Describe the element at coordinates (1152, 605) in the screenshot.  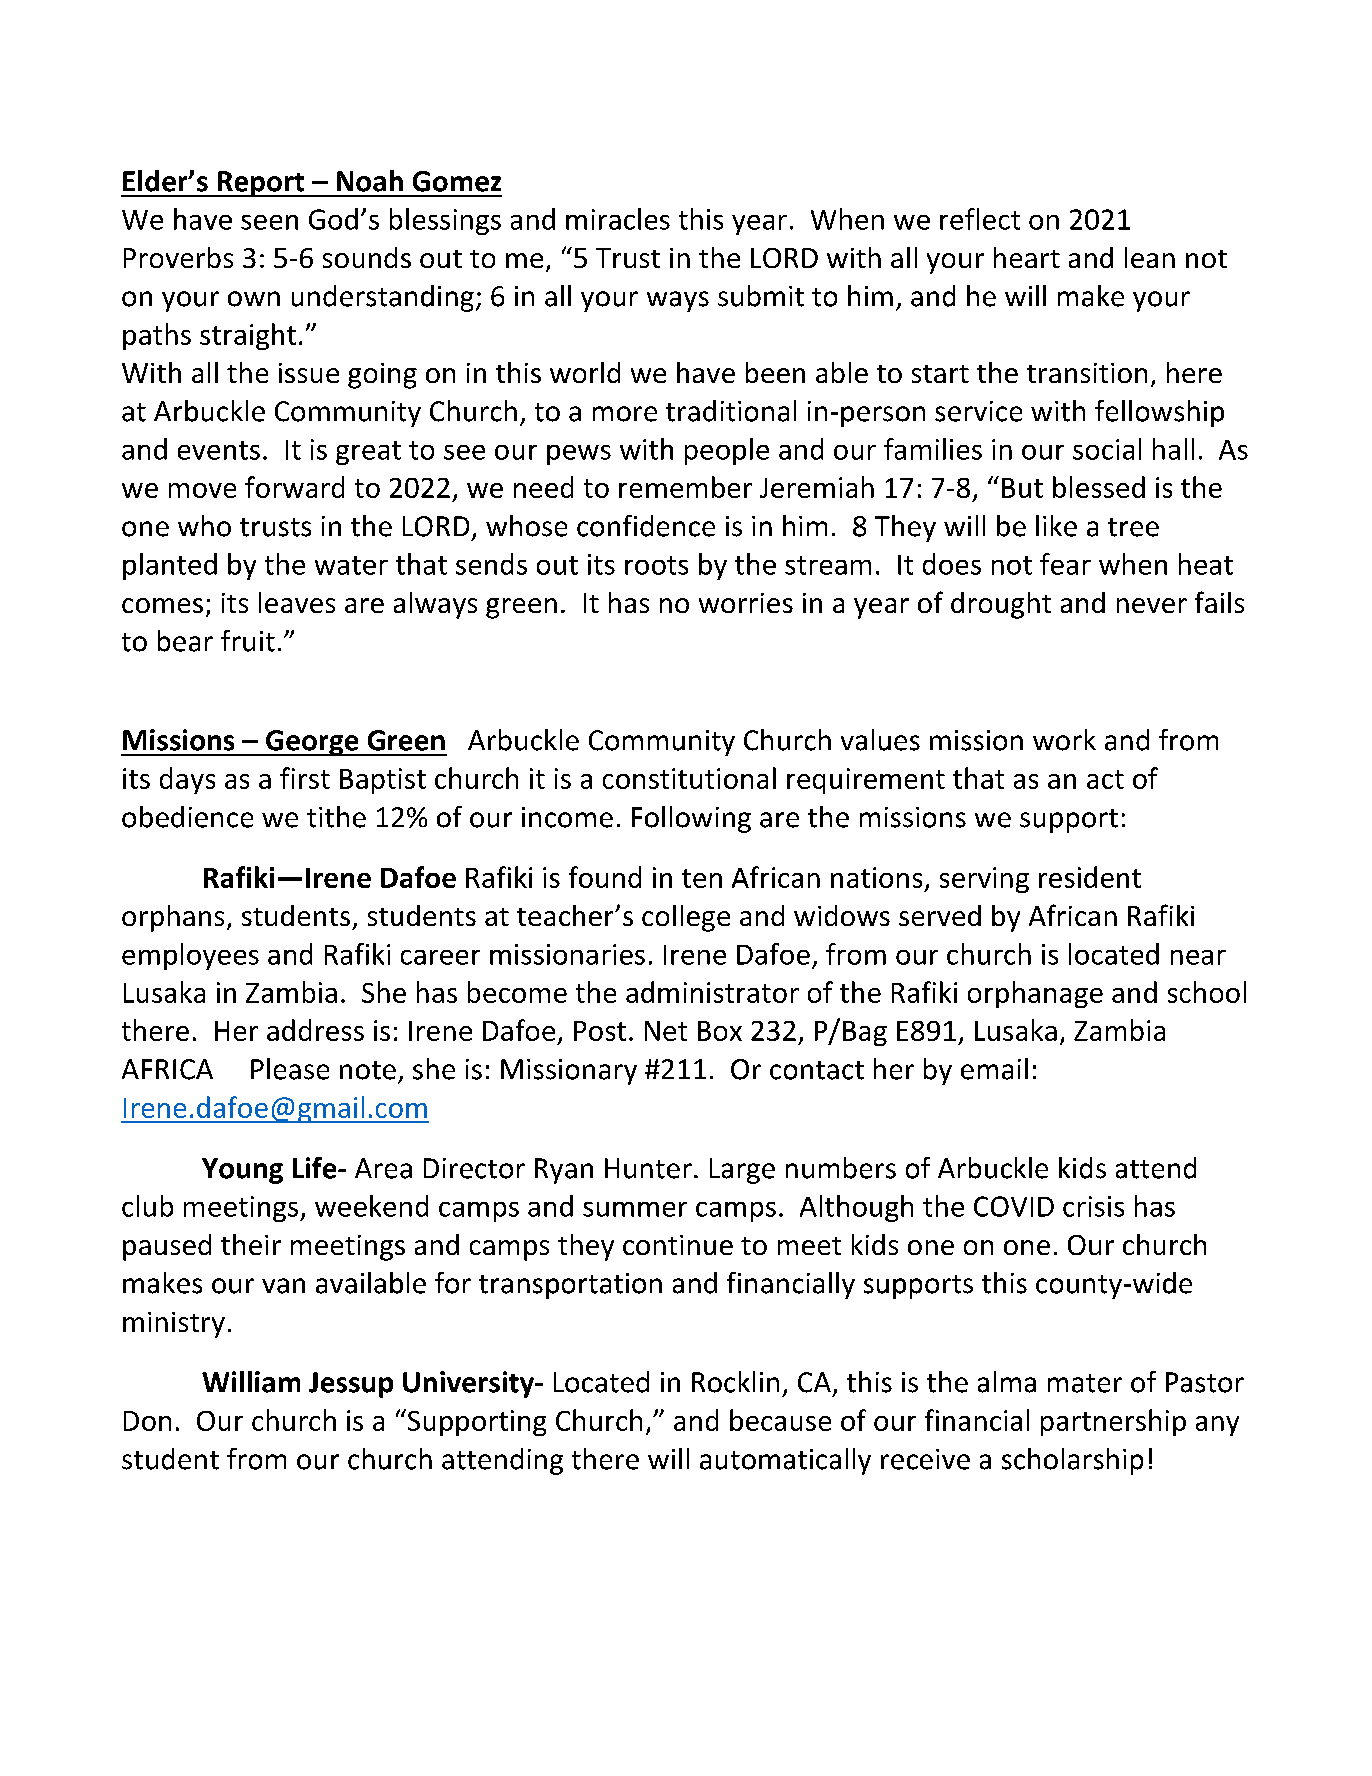
I see `never` at that location.
